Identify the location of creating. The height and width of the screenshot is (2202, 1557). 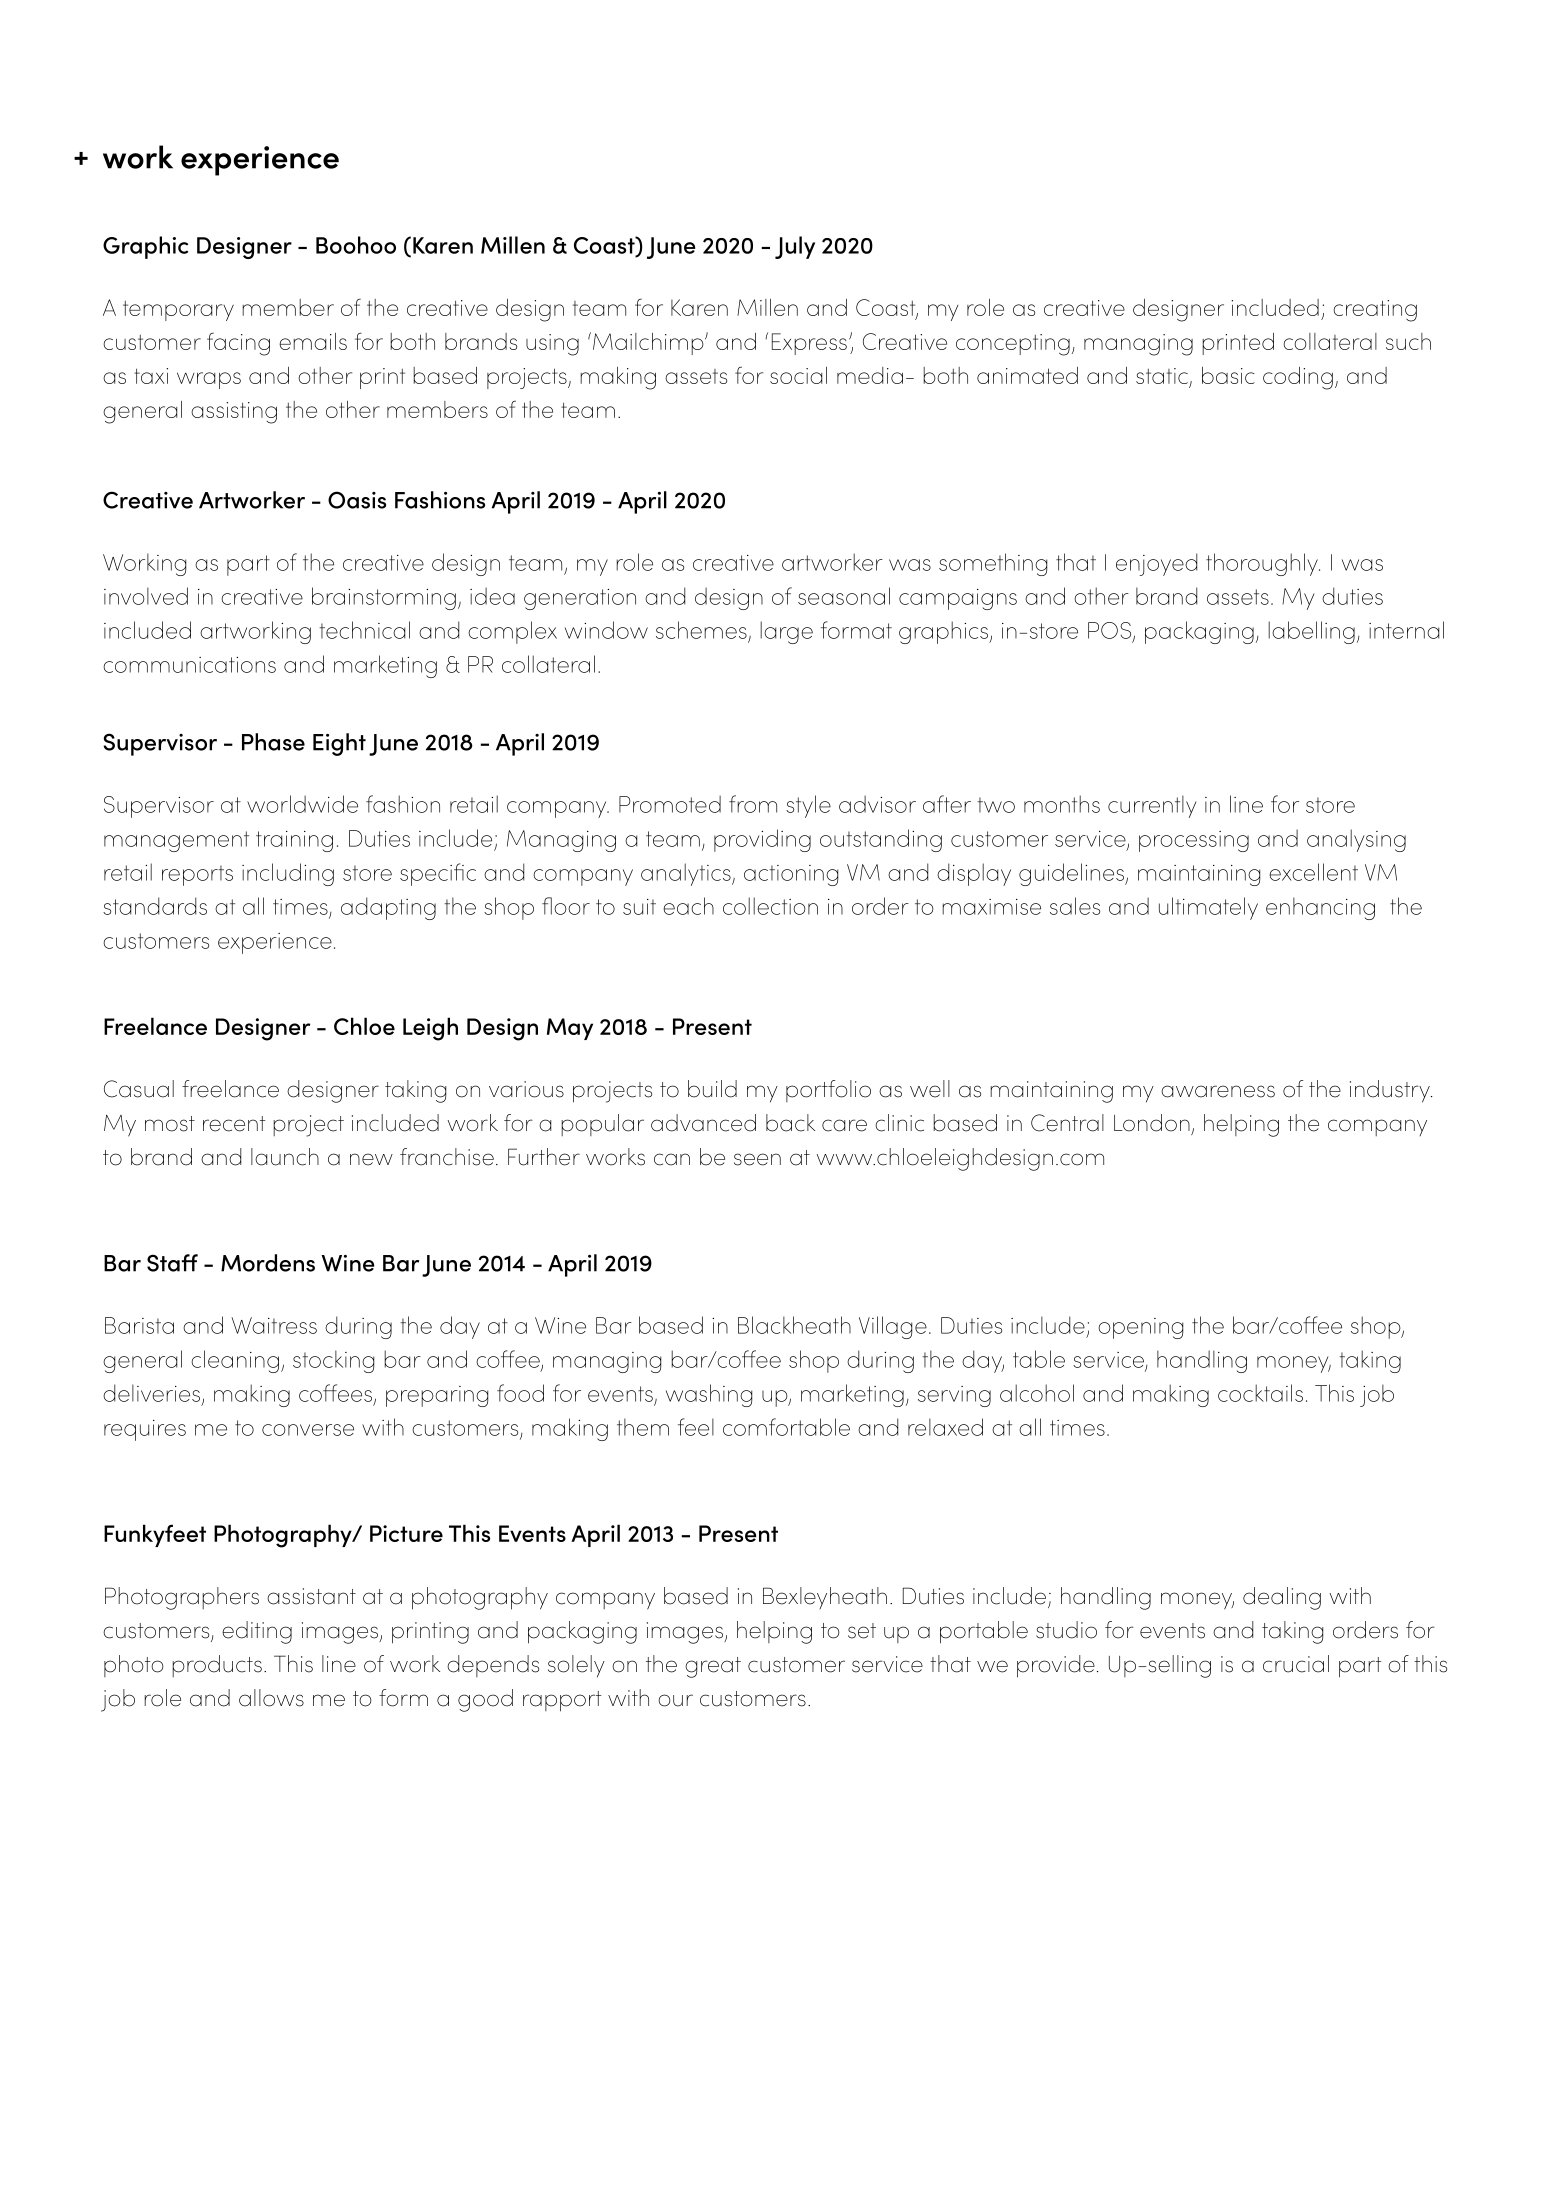
(1375, 311).
